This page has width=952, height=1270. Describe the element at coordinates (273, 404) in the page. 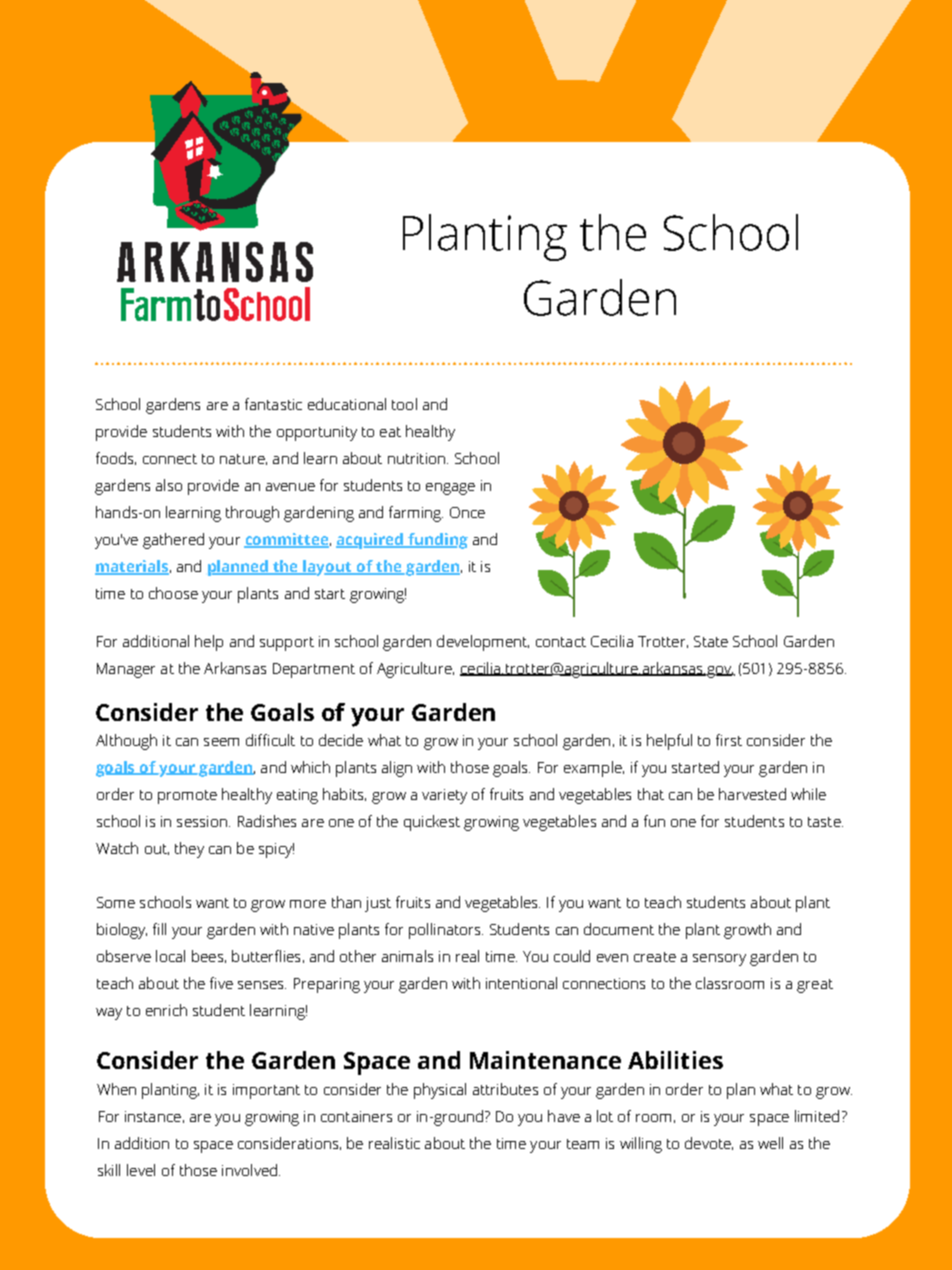

I see `fantastic` at that location.
